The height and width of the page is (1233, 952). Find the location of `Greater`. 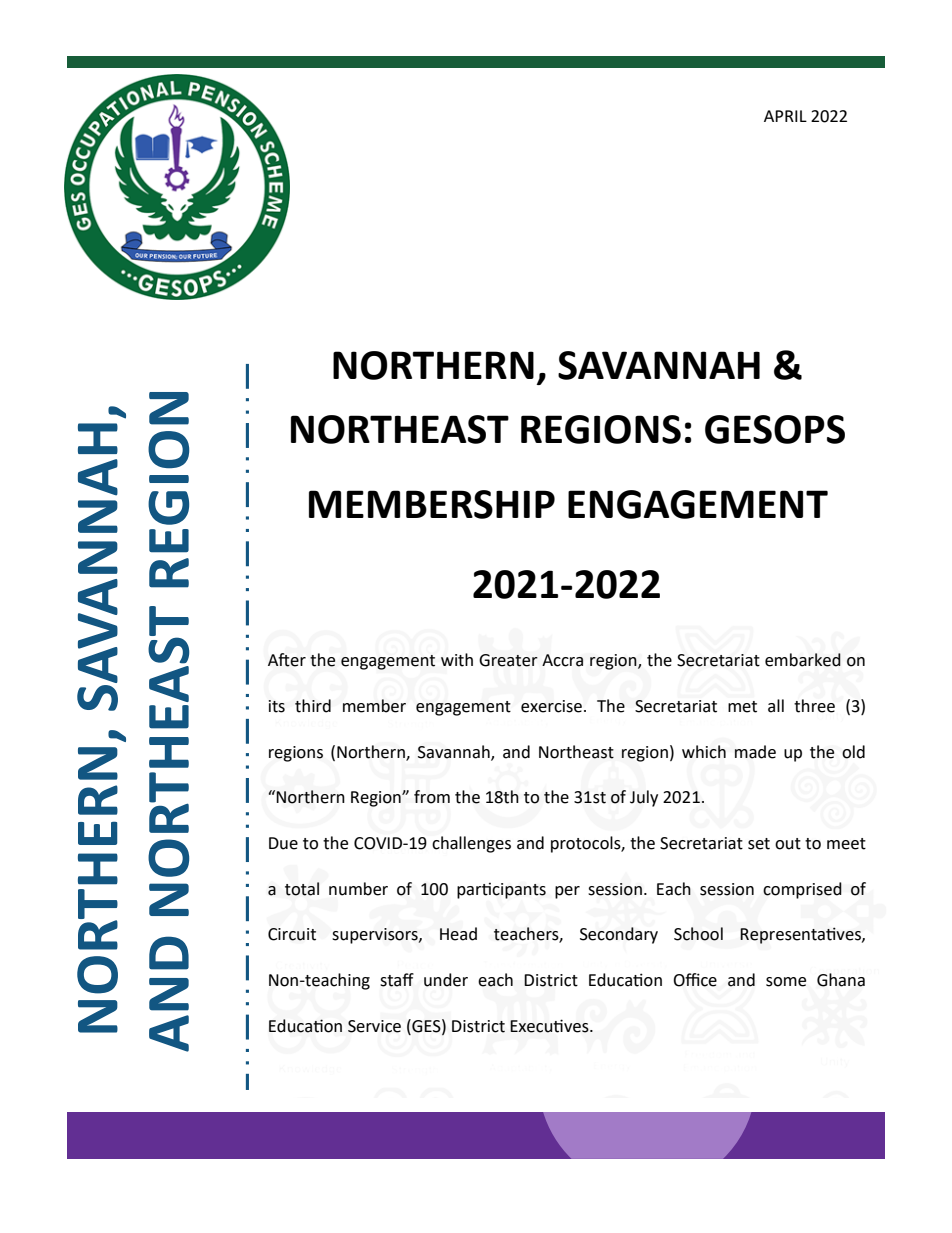

Greater is located at coordinates (508, 660).
